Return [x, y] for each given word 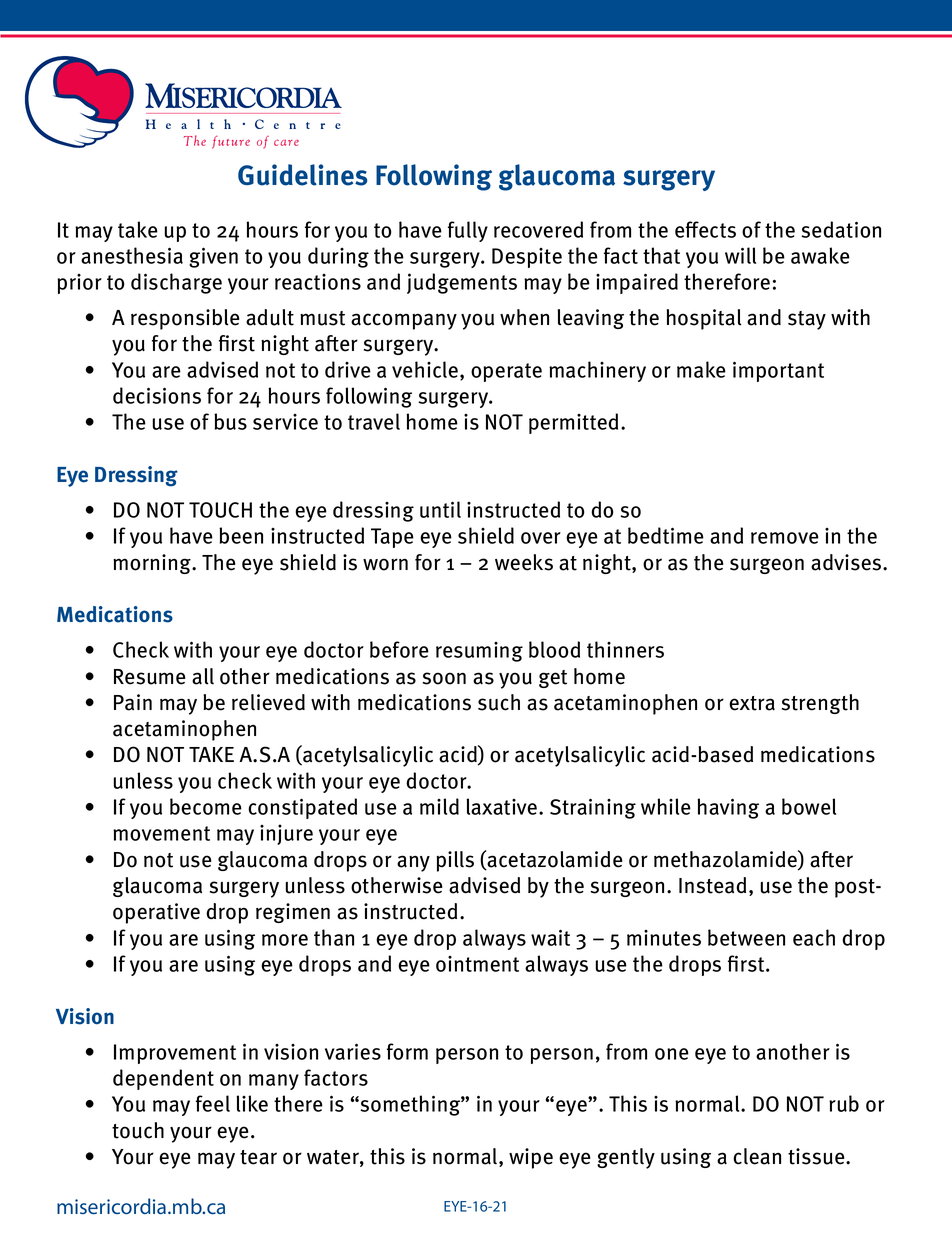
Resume [150, 677]
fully [468, 231]
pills [455, 861]
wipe [531, 1158]
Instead [712, 885]
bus [230, 421]
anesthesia [132, 255]
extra [752, 703]
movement [161, 833]
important [778, 371]
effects [705, 229]
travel [374, 421]
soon [444, 678]
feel [213, 1103]
